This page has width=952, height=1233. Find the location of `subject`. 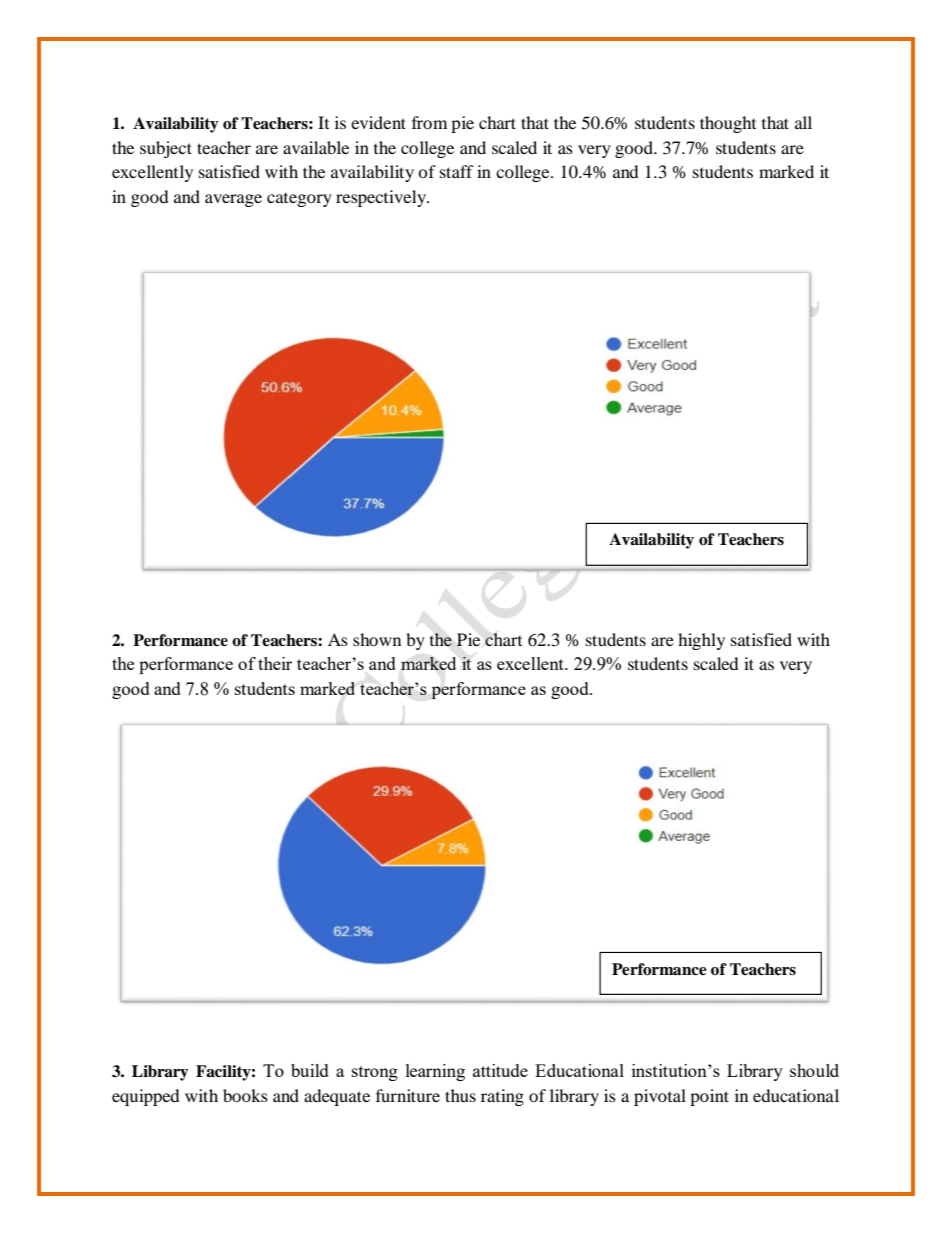

subject is located at coordinates (166, 149).
